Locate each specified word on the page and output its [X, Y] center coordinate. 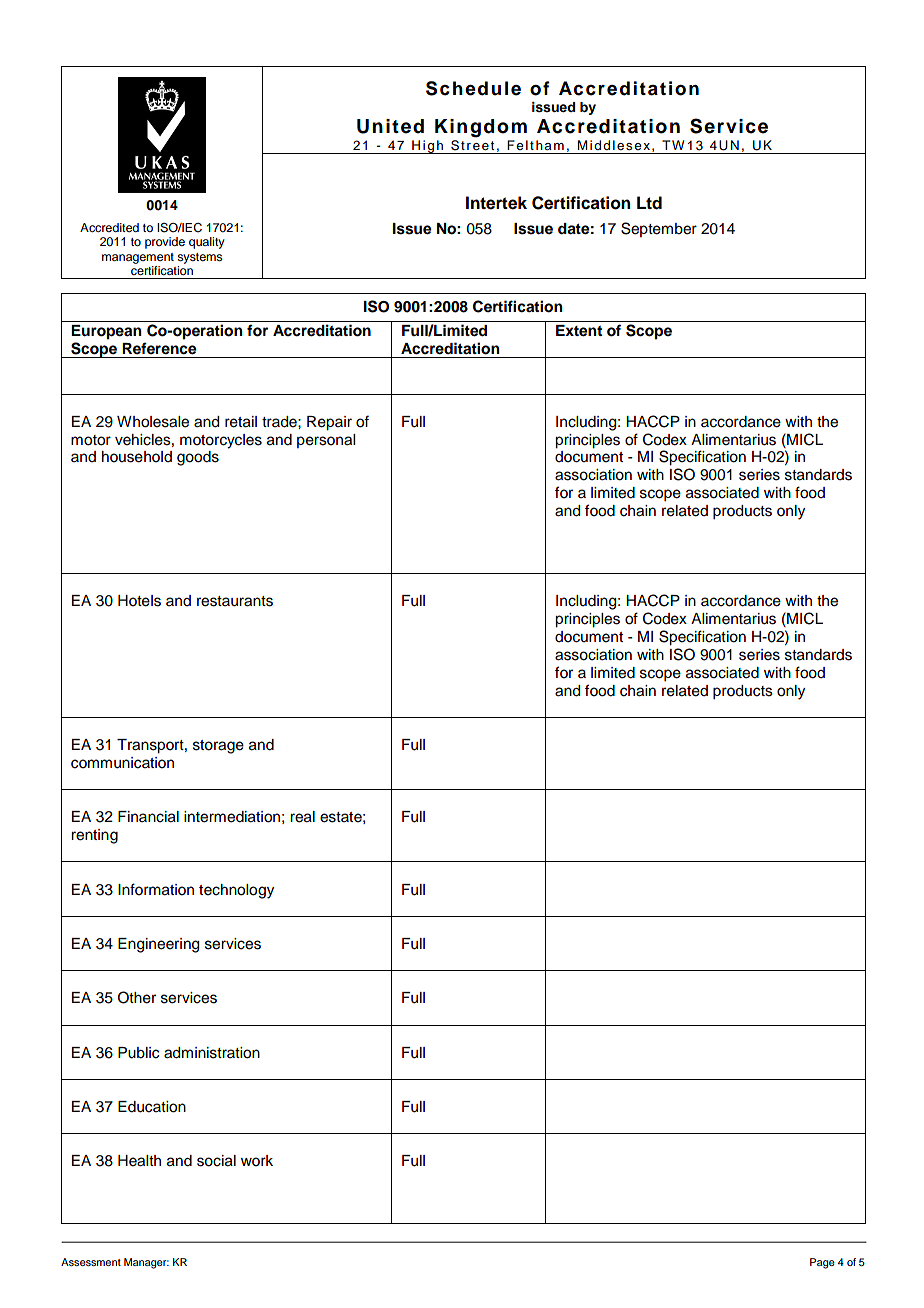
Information [156, 889]
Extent [579, 331]
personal [326, 441]
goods [198, 458]
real [302, 817]
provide [165, 243]
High [427, 147]
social [216, 1161]
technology [236, 891]
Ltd [649, 203]
